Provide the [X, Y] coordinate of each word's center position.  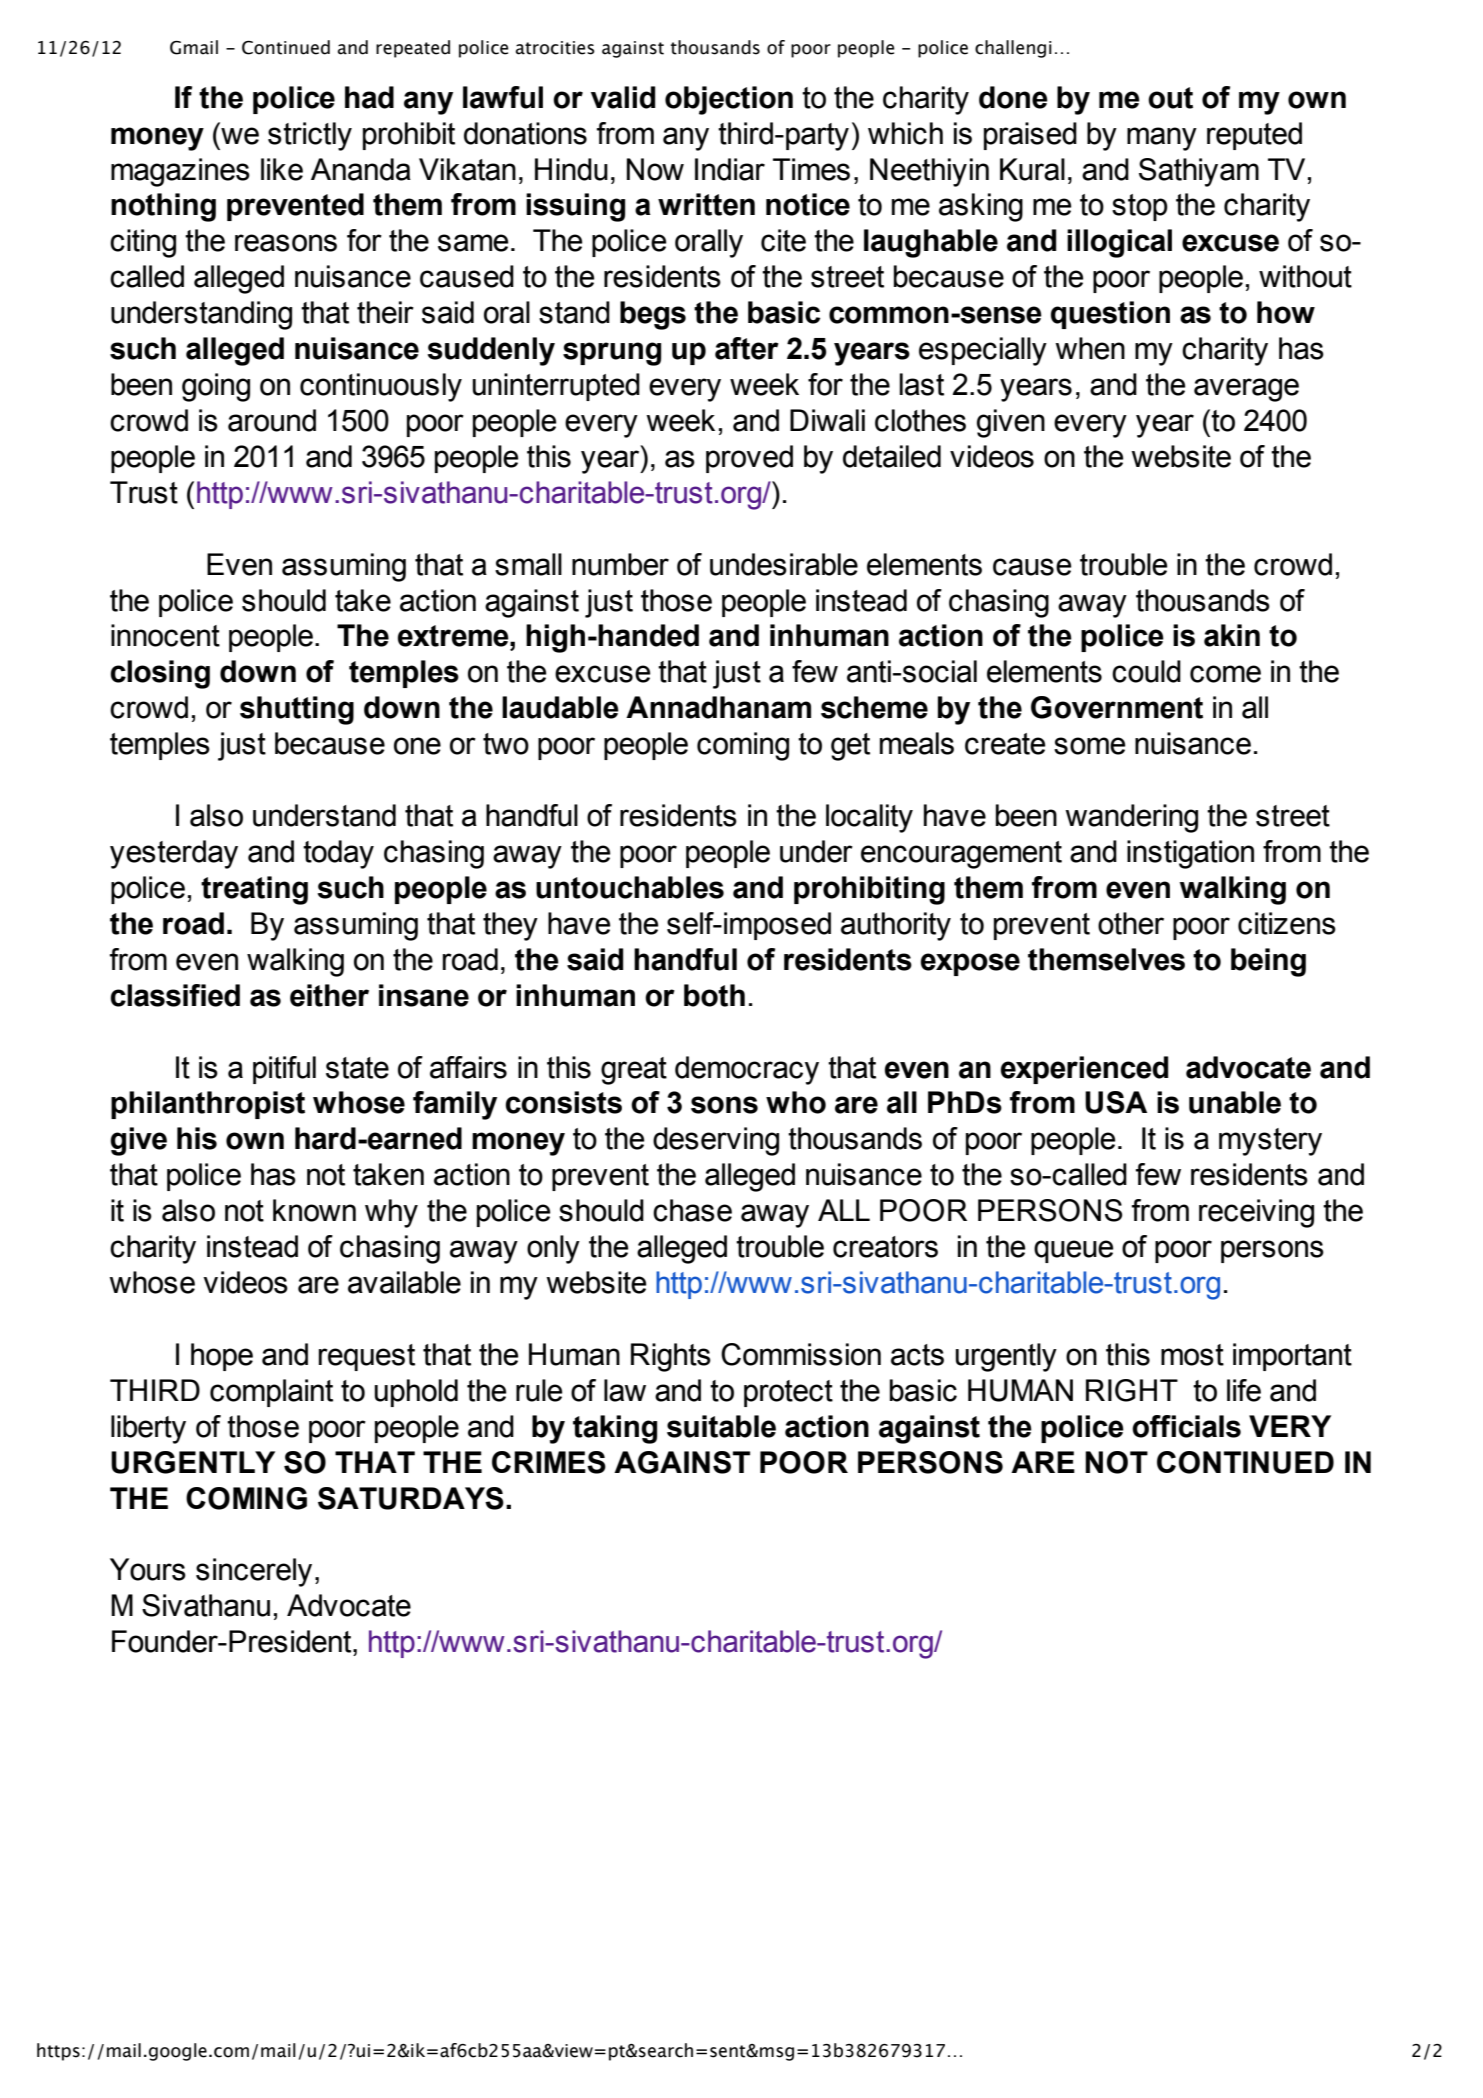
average [1246, 390]
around [272, 420]
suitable [721, 1426]
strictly [310, 136]
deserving [716, 1141]
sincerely [254, 1572]
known [314, 1210]
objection [729, 100]
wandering [1131, 818]
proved [749, 459]
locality [869, 818]
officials [1186, 1426]
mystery [1270, 1142]
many [1162, 139]
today [338, 854]
